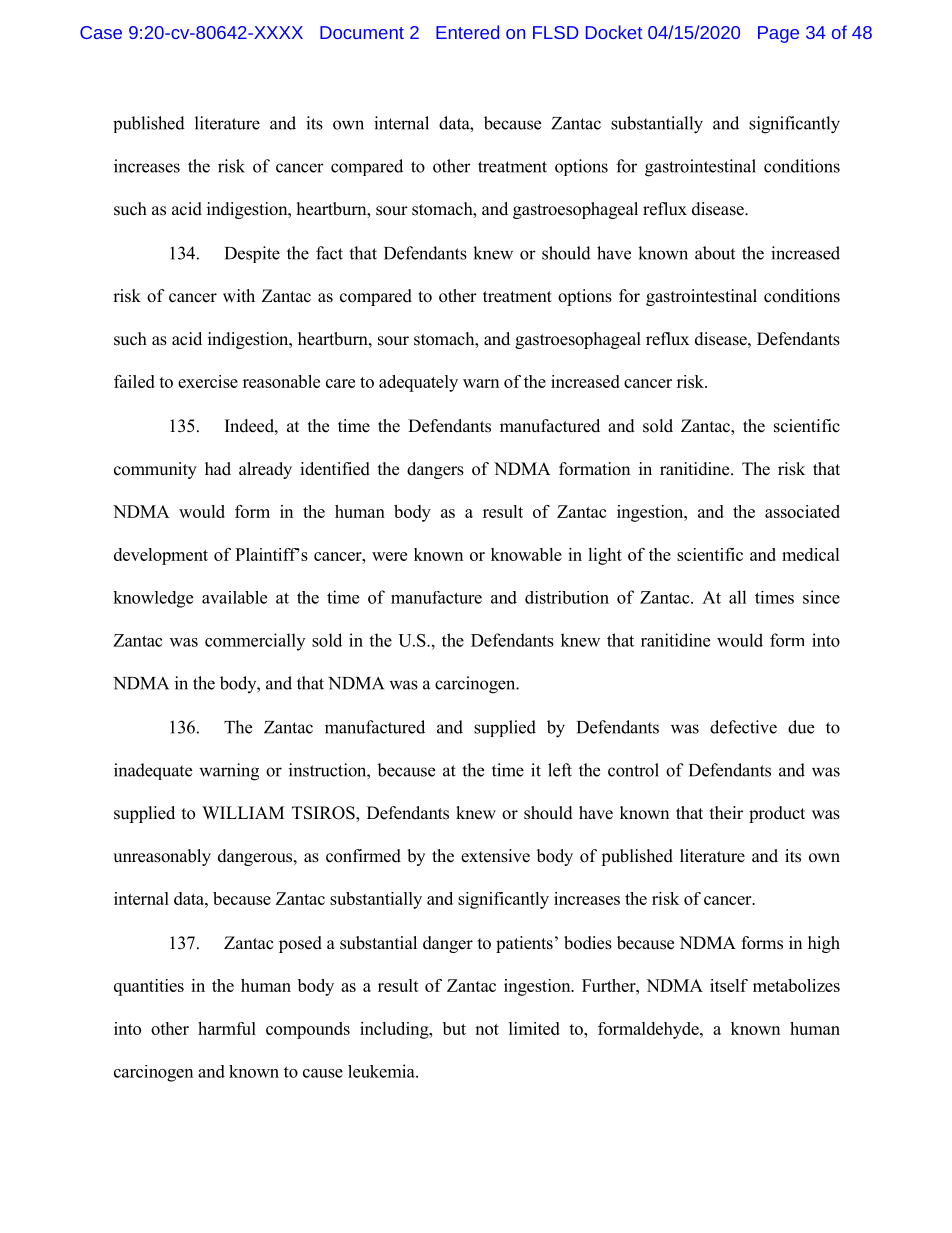 This document has height=1233, width=952. What do you see at coordinates (101, 32) in the document?
I see `Case` at bounding box center [101, 32].
